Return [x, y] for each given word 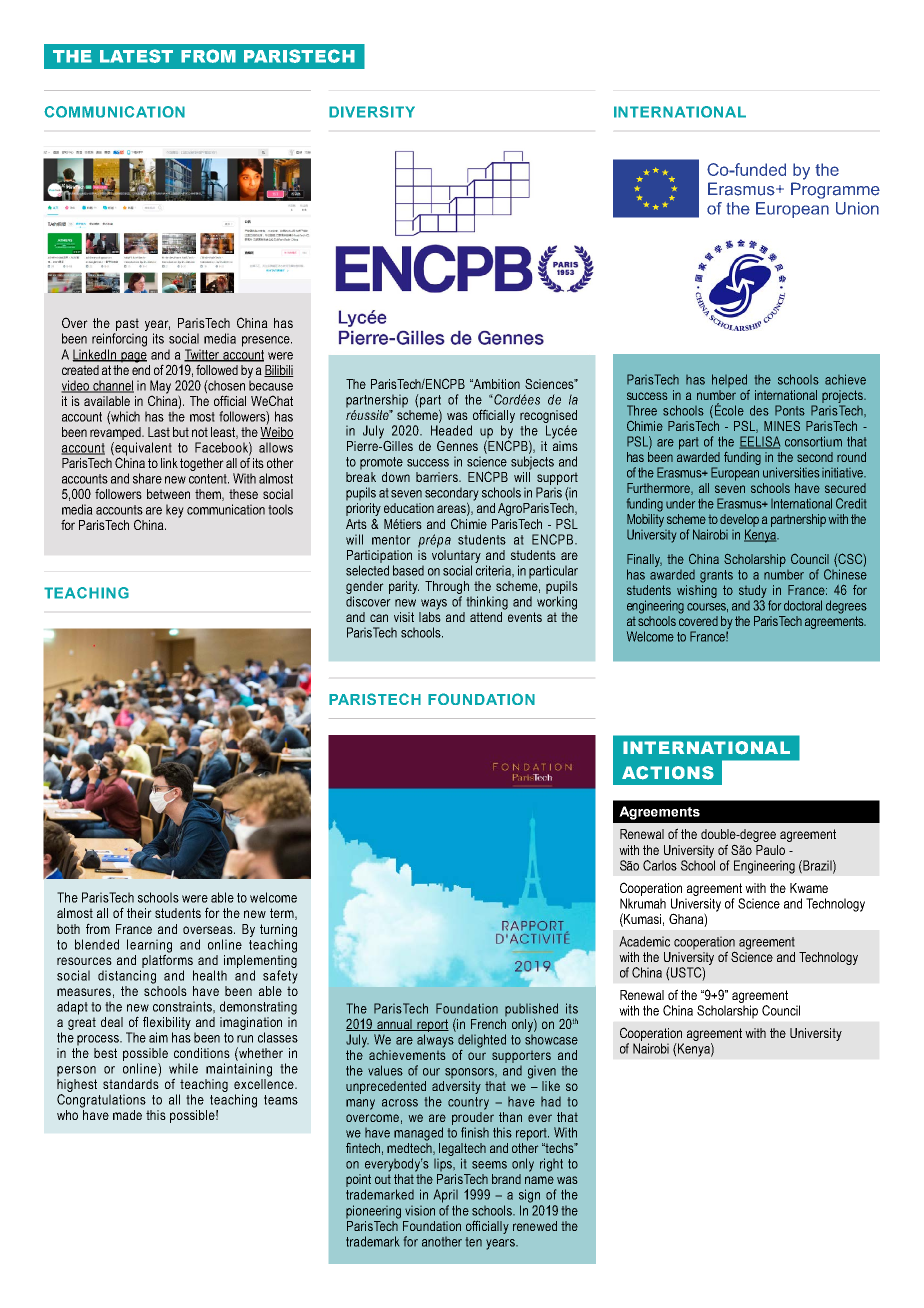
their [139, 913]
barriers [438, 477]
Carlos [660, 865]
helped [729, 380]
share [147, 478]
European [735, 474]
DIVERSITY [372, 112]
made [127, 1115]
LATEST [136, 56]
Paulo [770, 850]
